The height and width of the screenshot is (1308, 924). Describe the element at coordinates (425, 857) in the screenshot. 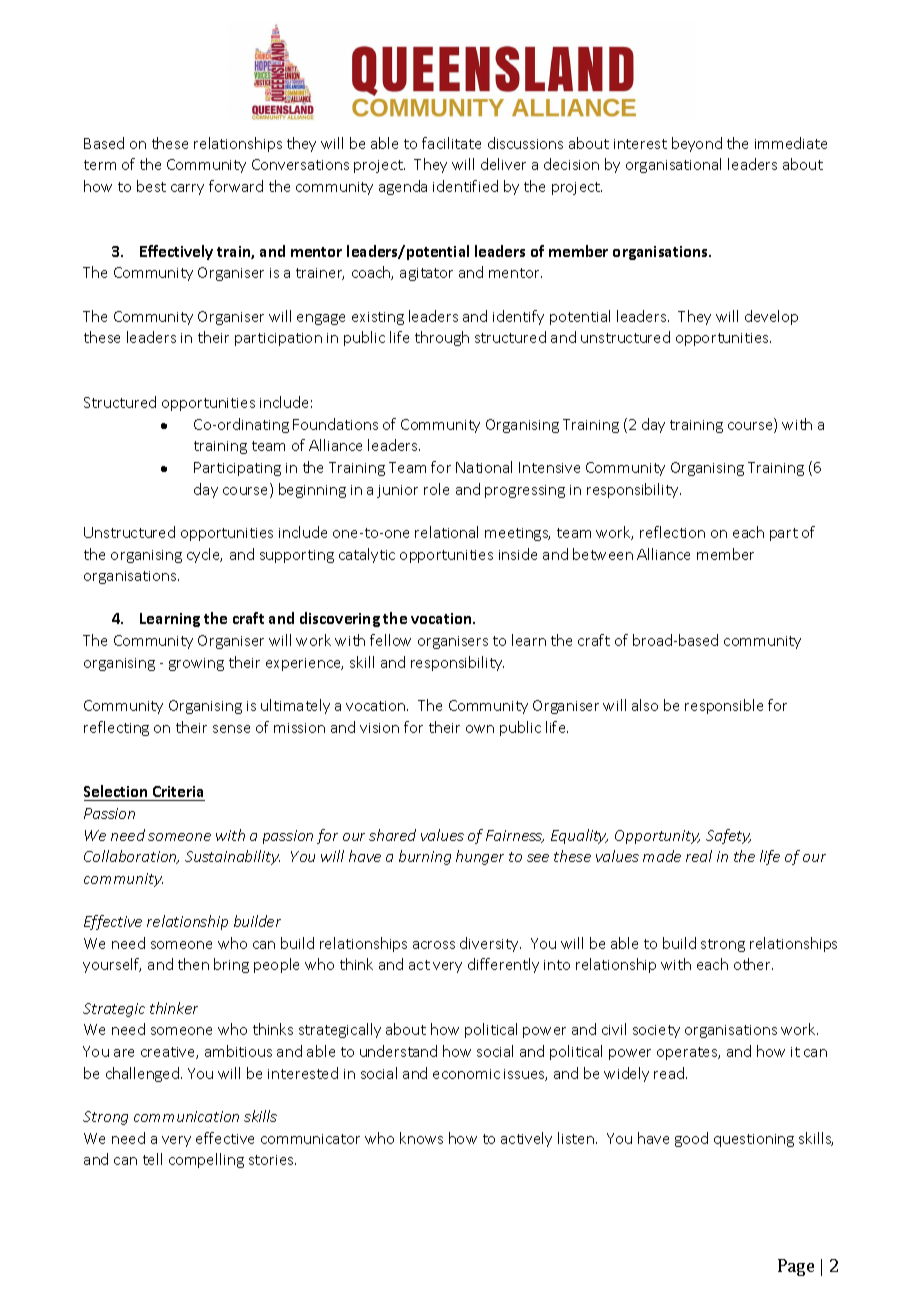

I see `burning` at that location.
